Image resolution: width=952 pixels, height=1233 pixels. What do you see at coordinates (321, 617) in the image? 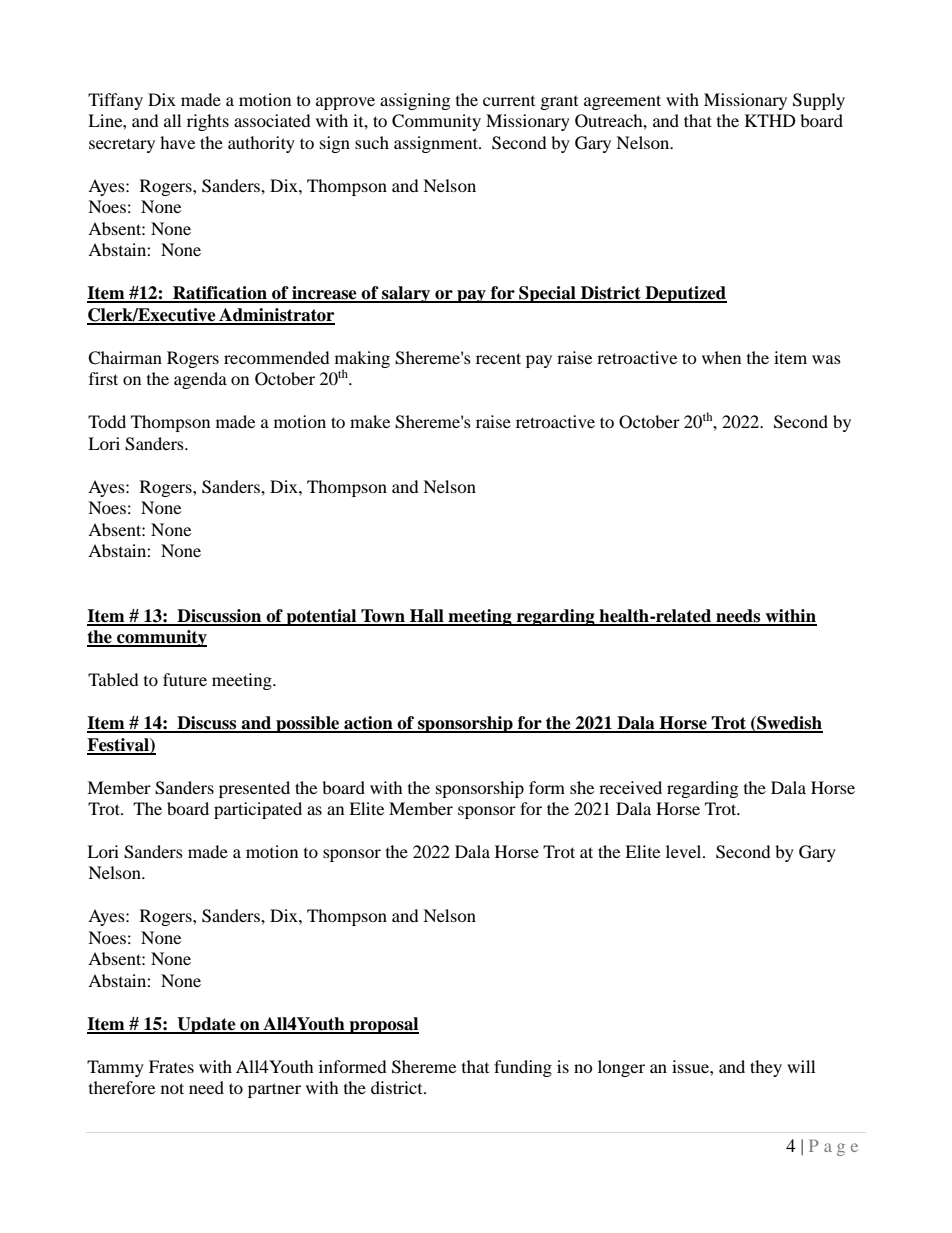
I see `potential` at bounding box center [321, 617].
